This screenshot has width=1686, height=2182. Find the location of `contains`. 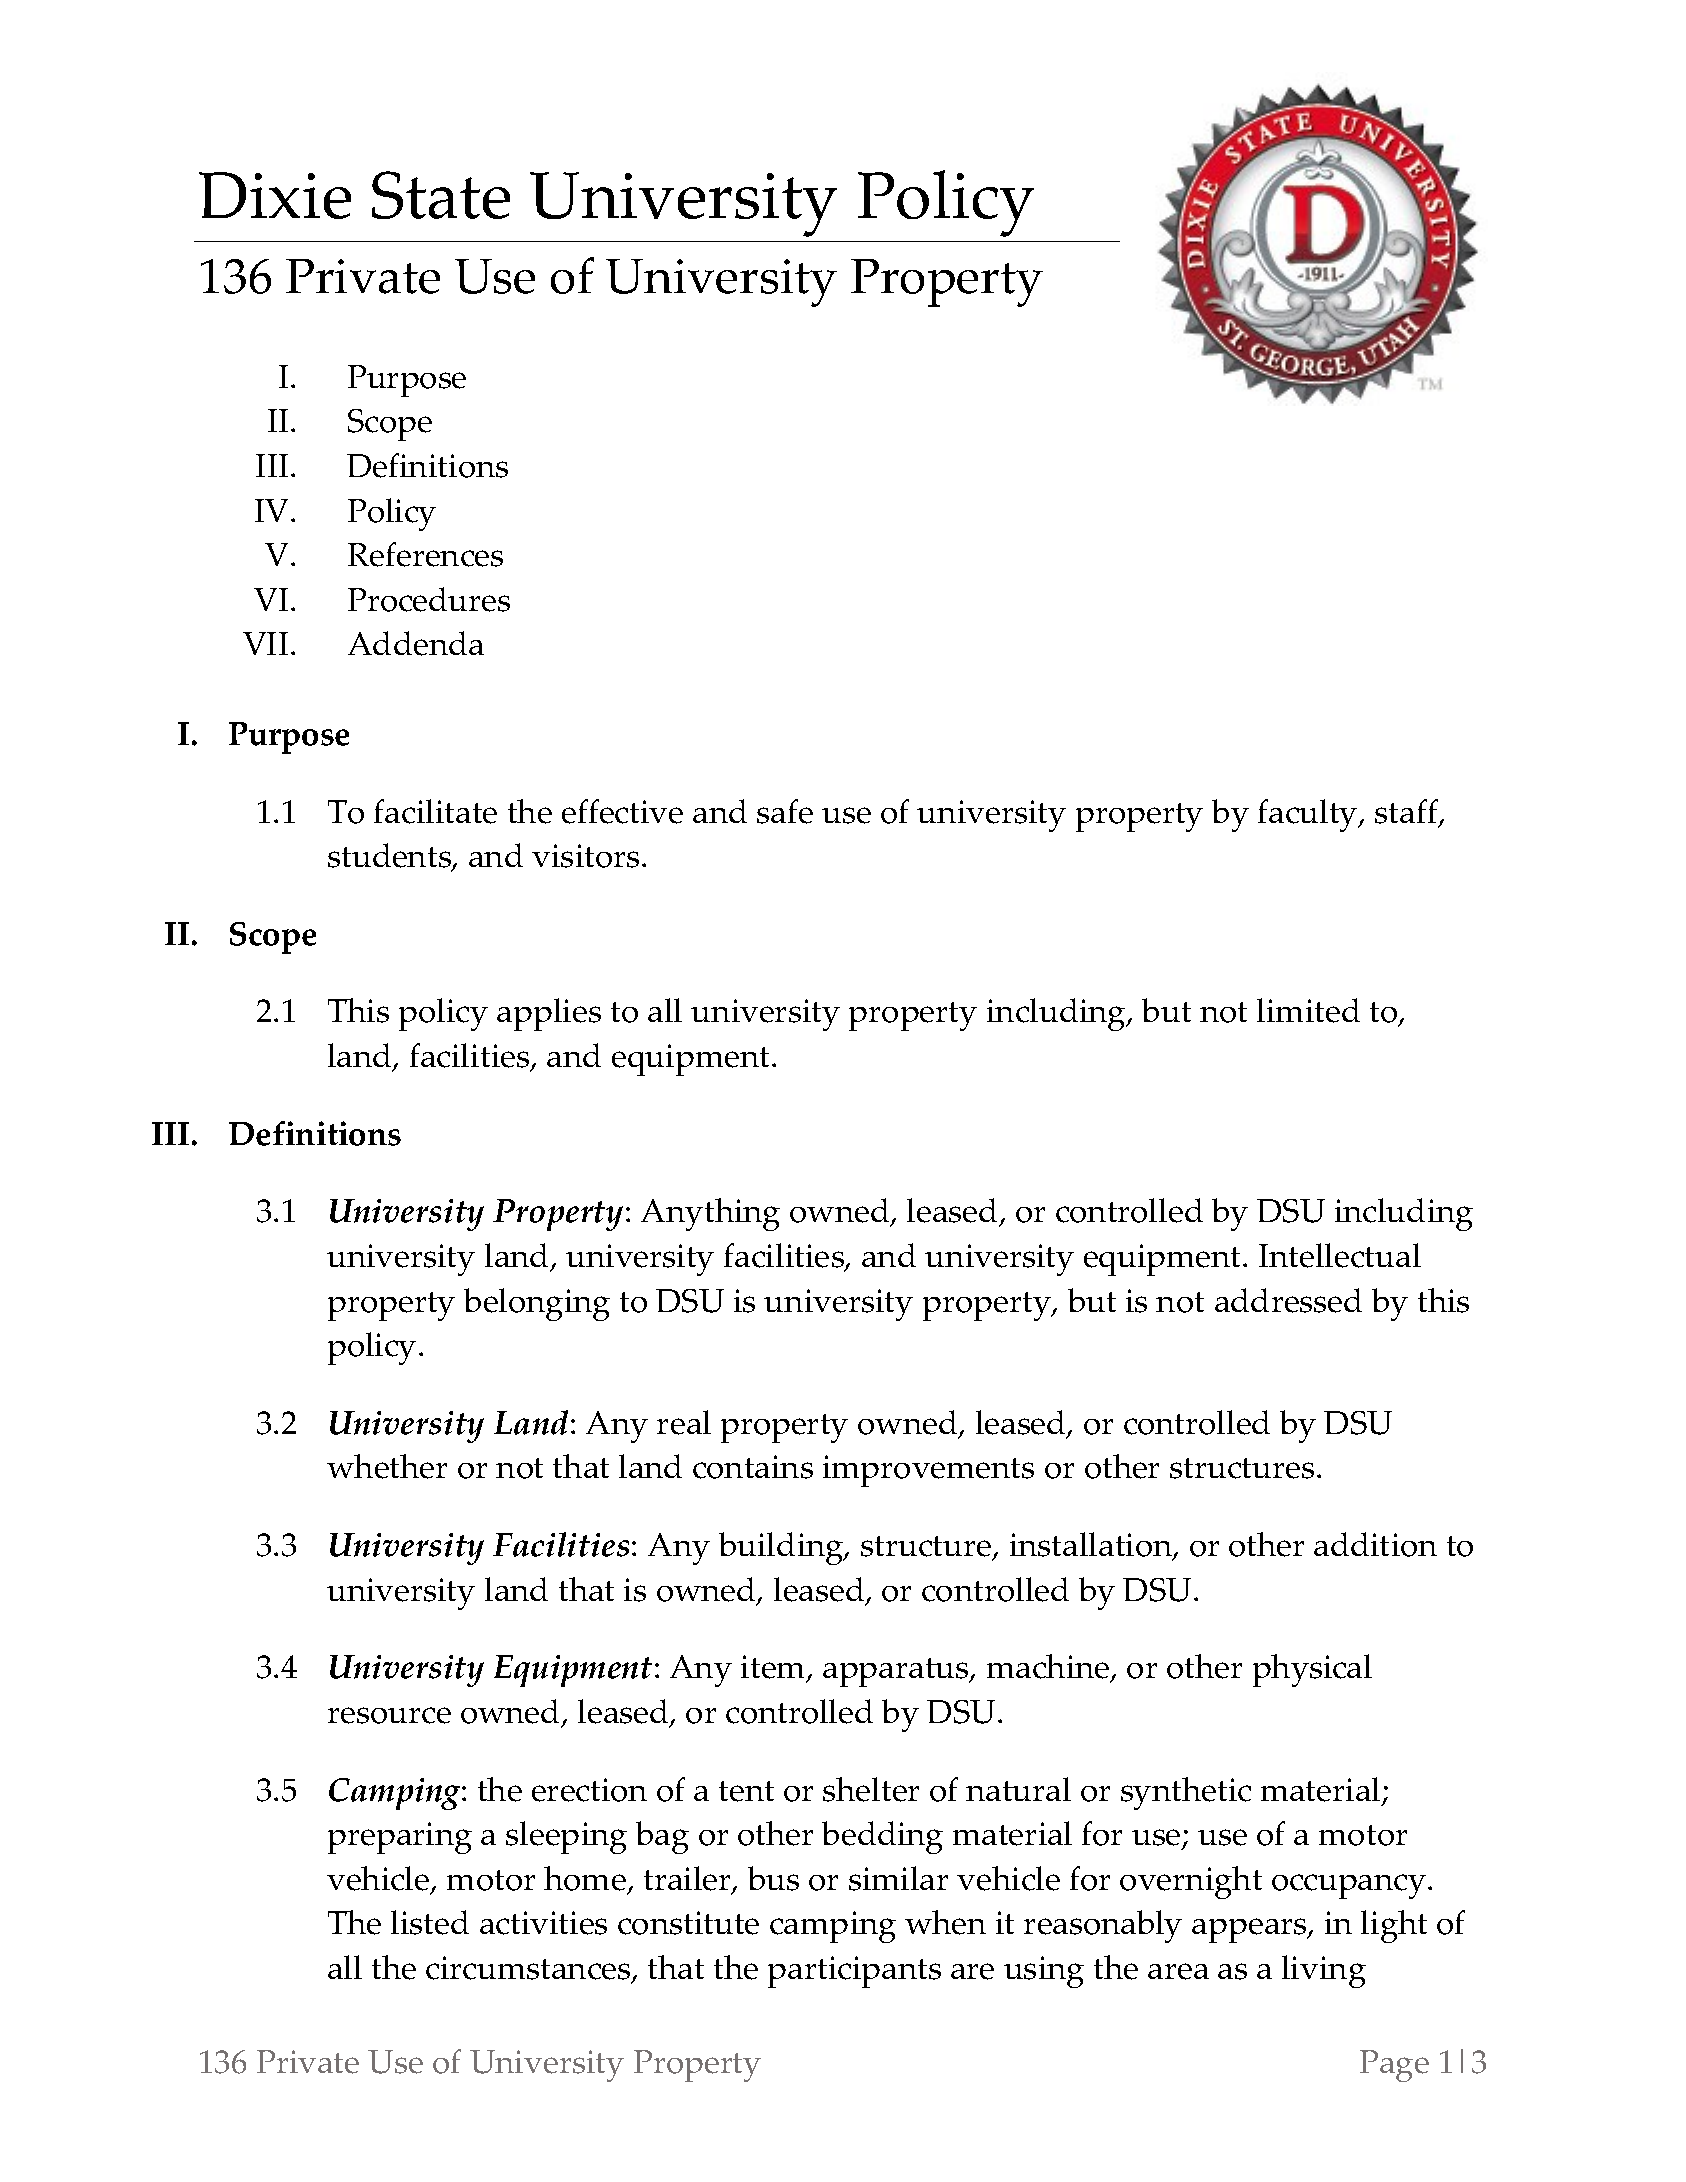

contains is located at coordinates (753, 1467).
